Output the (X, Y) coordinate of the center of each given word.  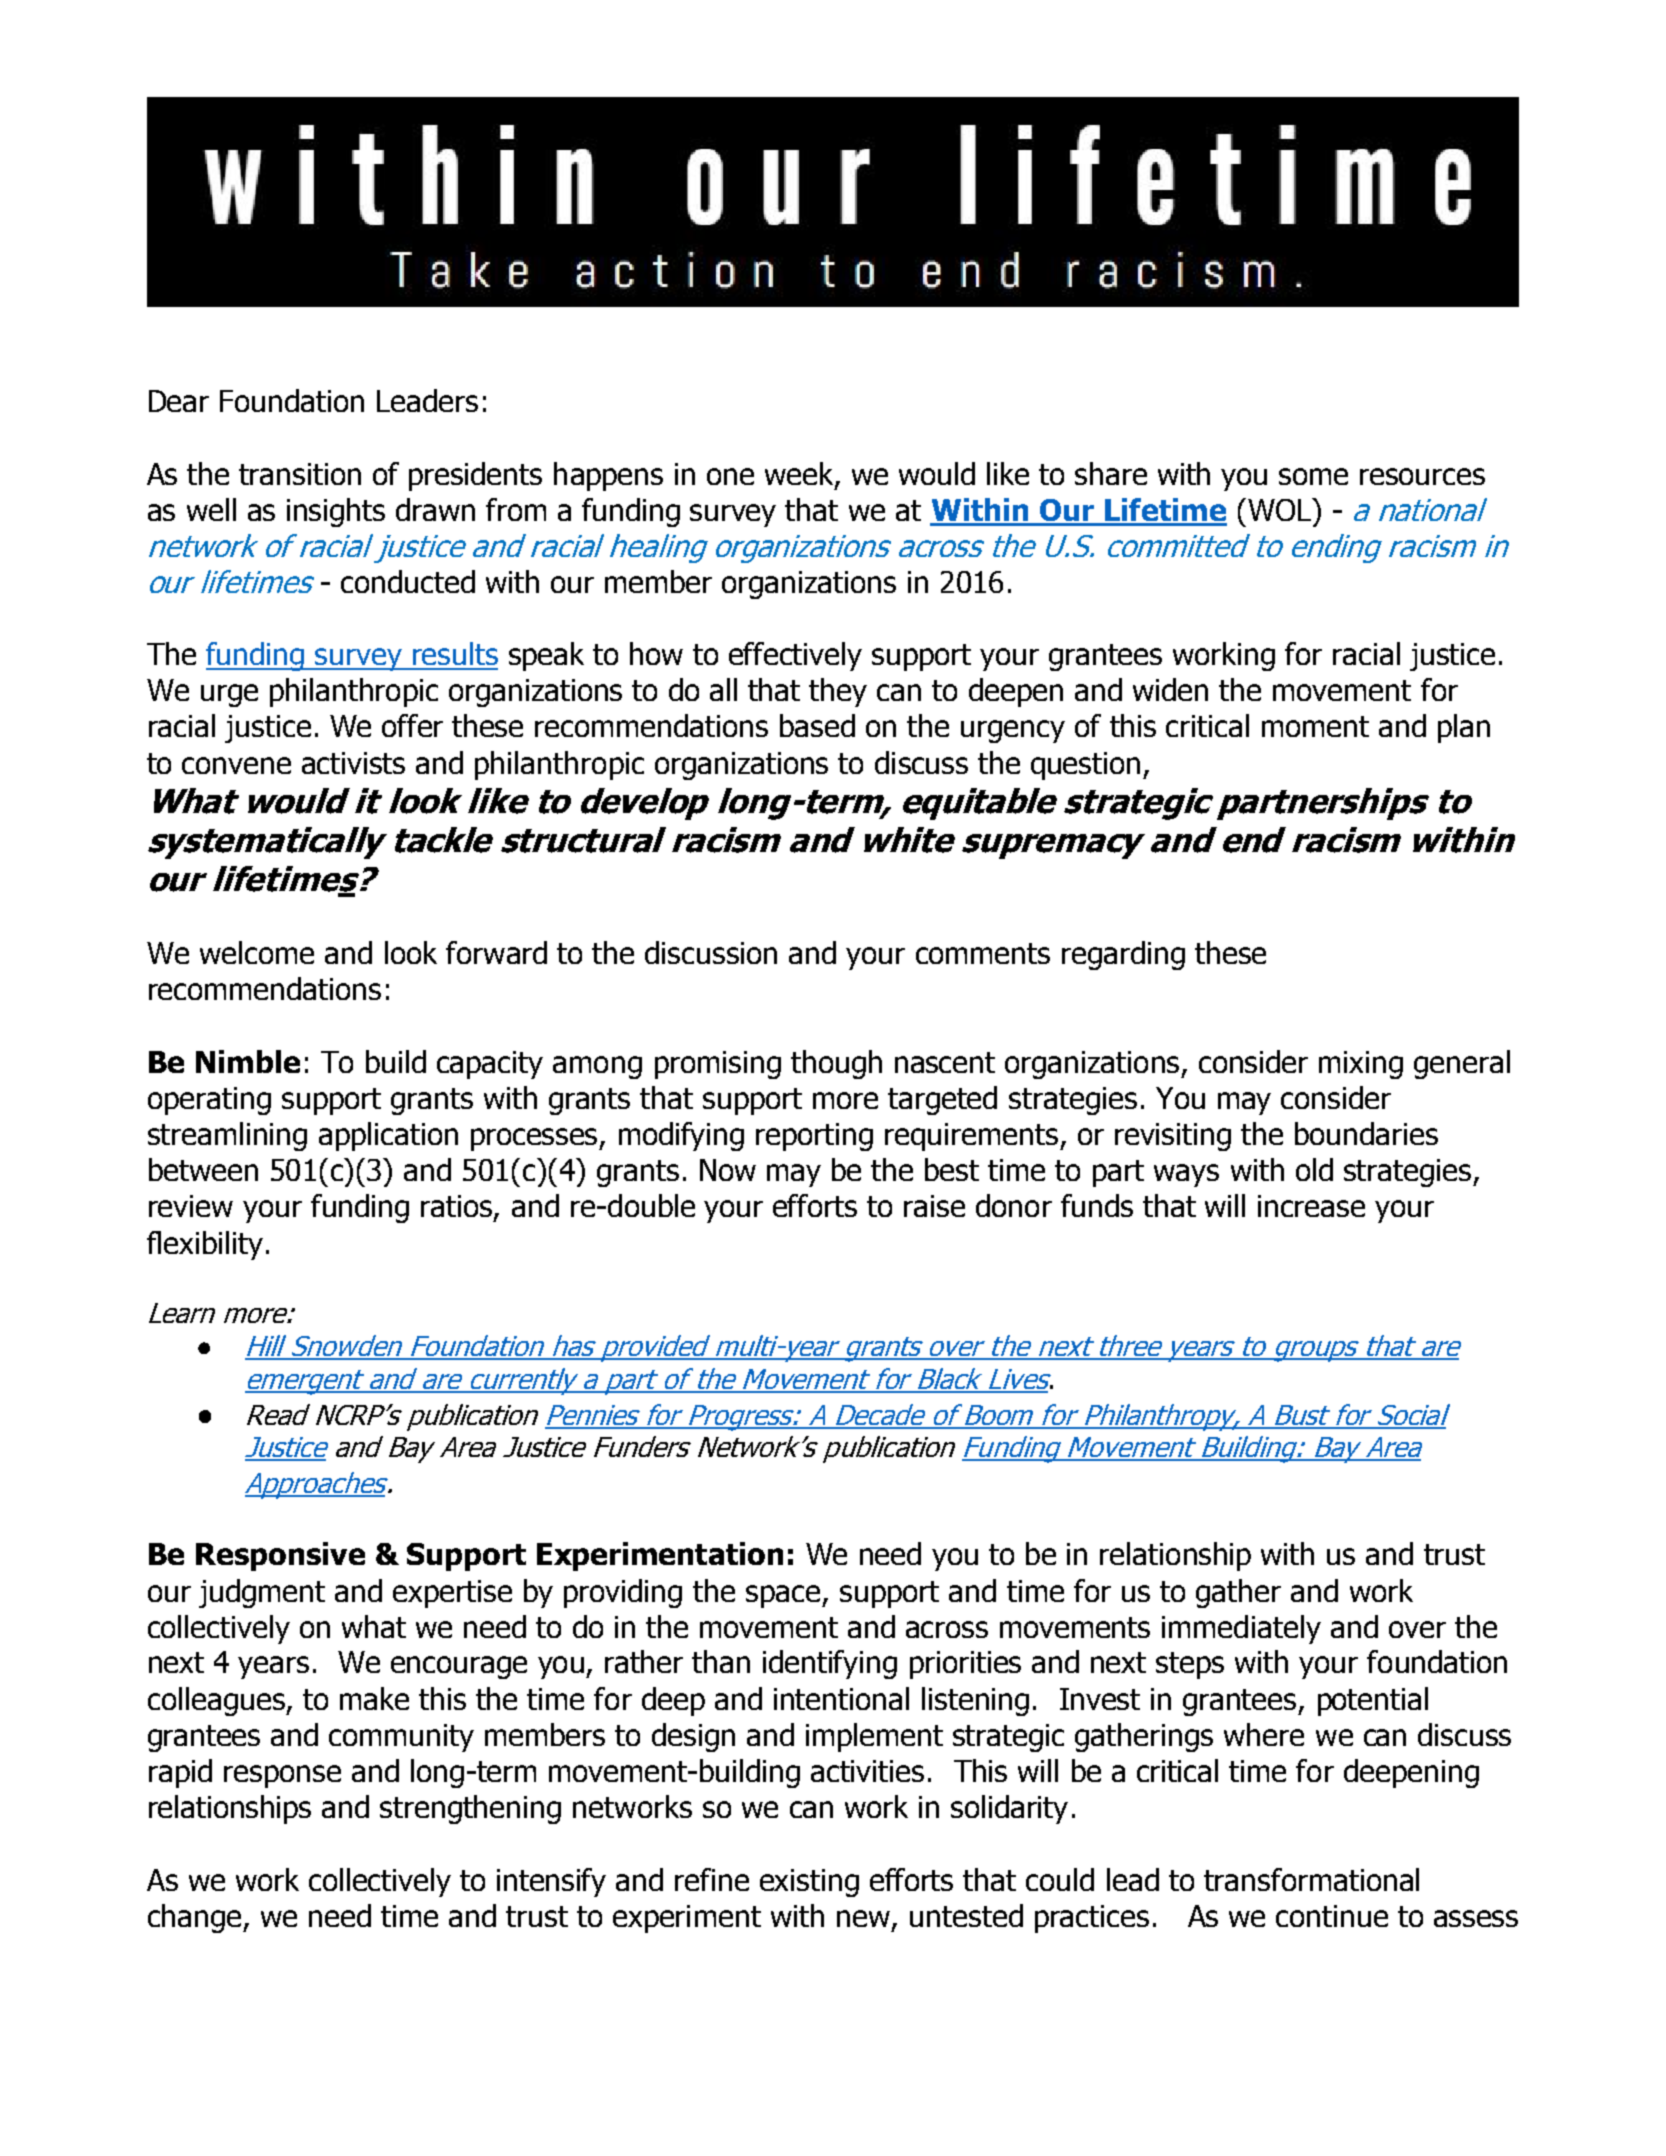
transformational (1311, 1879)
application (388, 1136)
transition (300, 474)
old (1314, 1169)
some (1313, 476)
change (196, 1918)
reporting (814, 1137)
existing (809, 1883)
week (800, 475)
